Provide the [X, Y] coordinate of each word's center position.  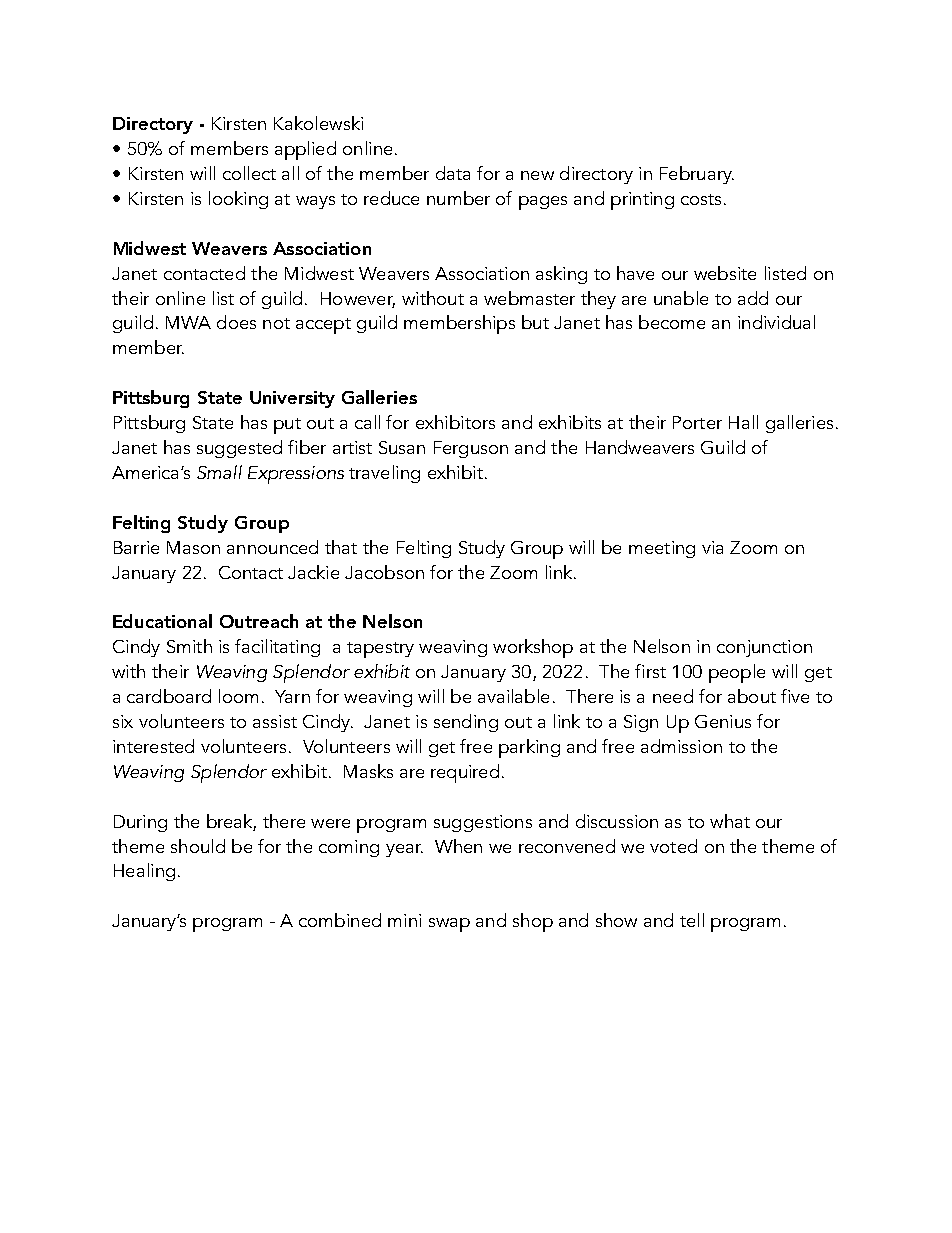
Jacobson [384, 572]
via [712, 547]
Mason [193, 547]
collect [249, 173]
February [697, 175]
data [453, 173]
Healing [144, 872]
